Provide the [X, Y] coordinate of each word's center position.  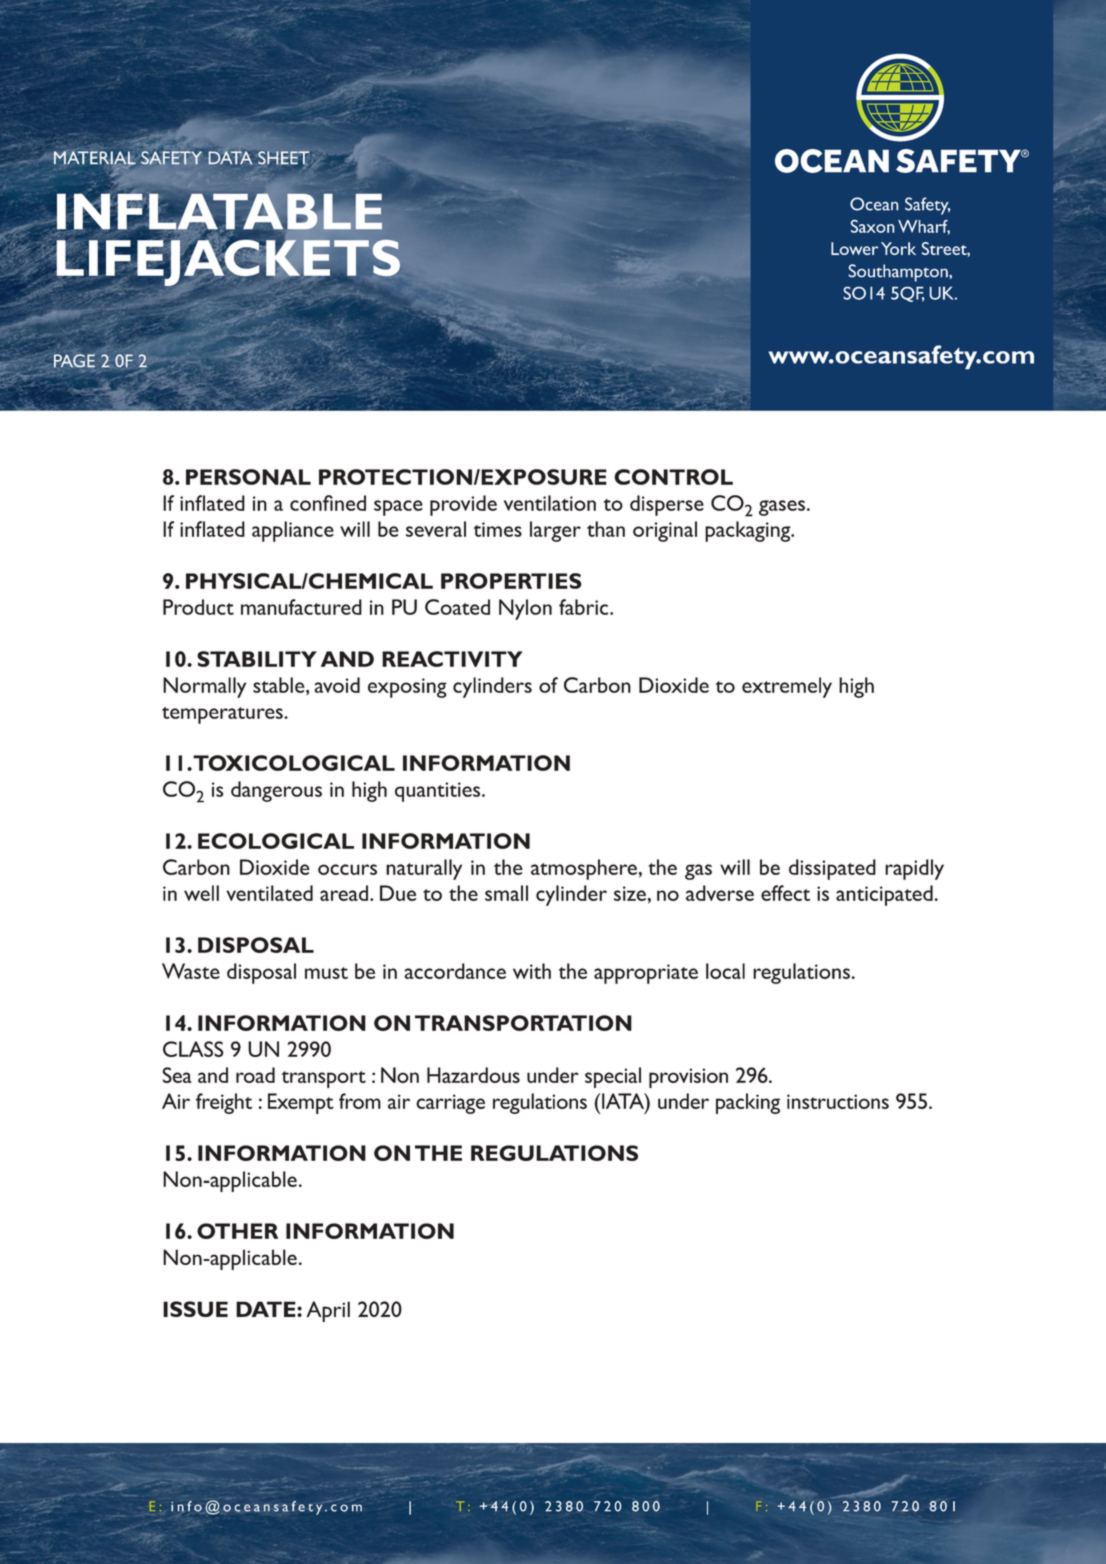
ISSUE [195, 1309]
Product [198, 607]
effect [785, 893]
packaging [749, 531]
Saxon [873, 226]
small [506, 893]
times [498, 529]
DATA [230, 158]
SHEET [283, 158]
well [201, 893]
